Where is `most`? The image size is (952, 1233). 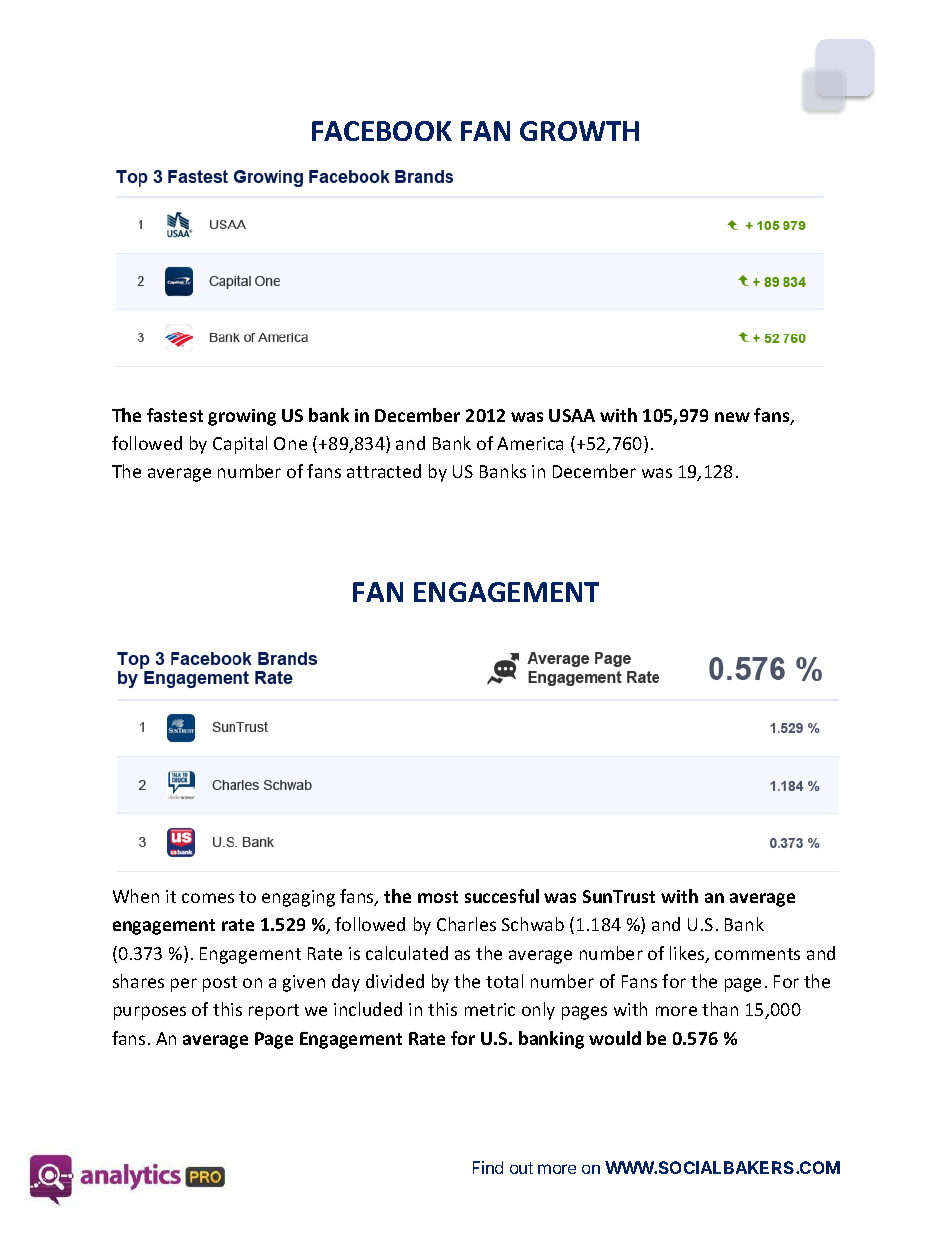 most is located at coordinates (438, 897).
